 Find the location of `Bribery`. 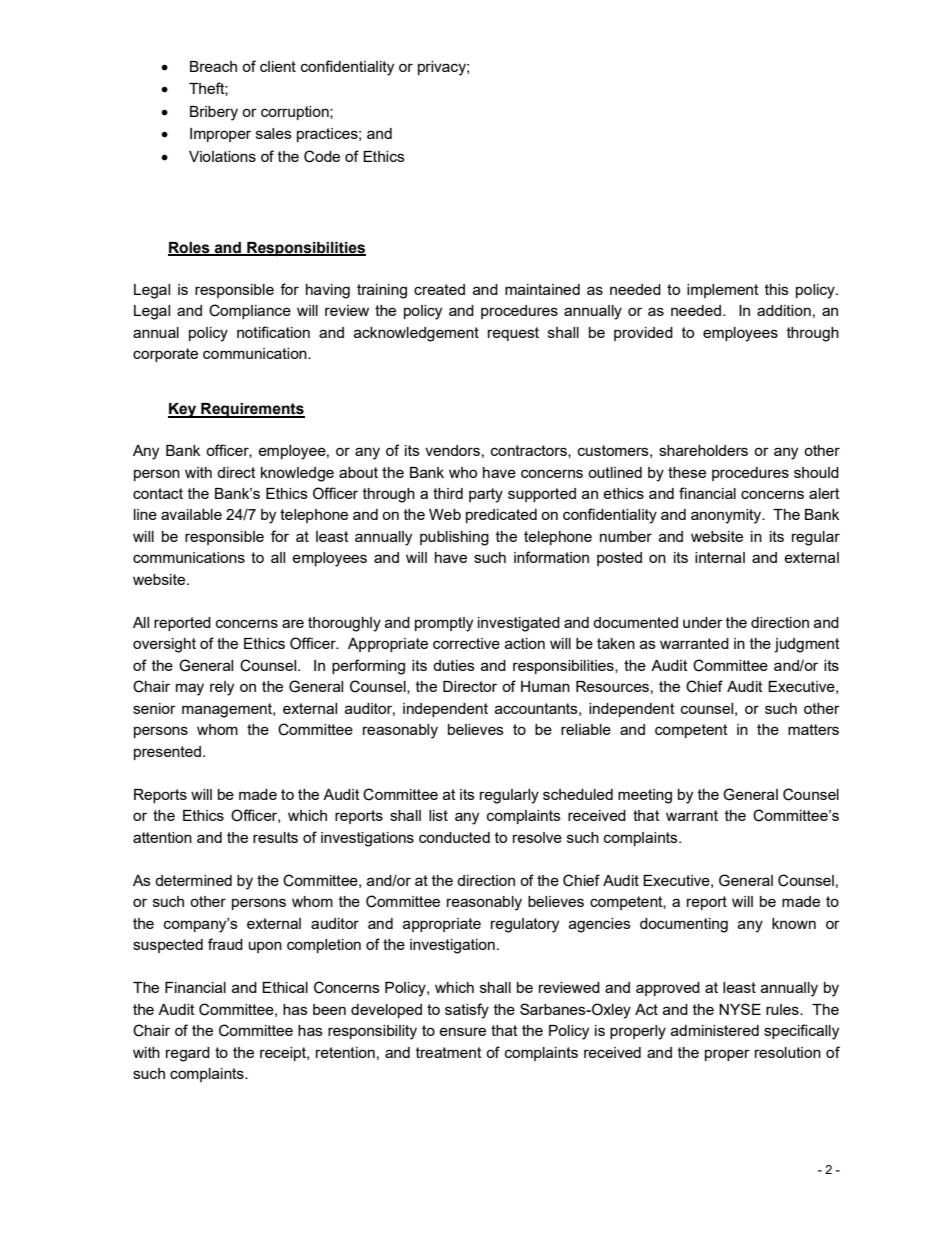

Bribery is located at coordinates (214, 113).
